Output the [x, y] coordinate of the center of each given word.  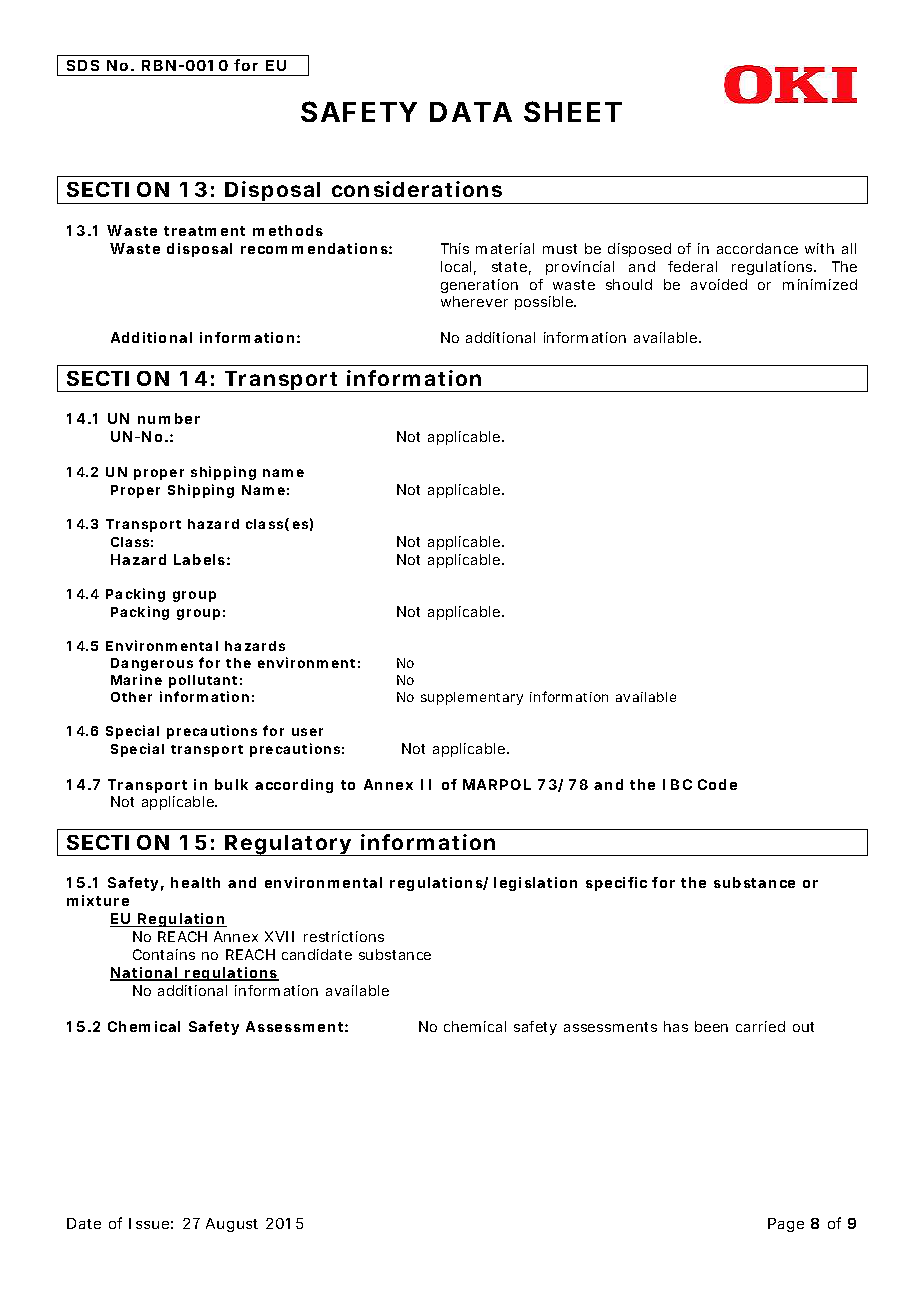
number [169, 418]
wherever [474, 301]
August [232, 1225]
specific [616, 884]
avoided [719, 284]
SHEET [573, 111]
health [195, 882]
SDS [83, 65]
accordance [757, 248]
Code [717, 784]
